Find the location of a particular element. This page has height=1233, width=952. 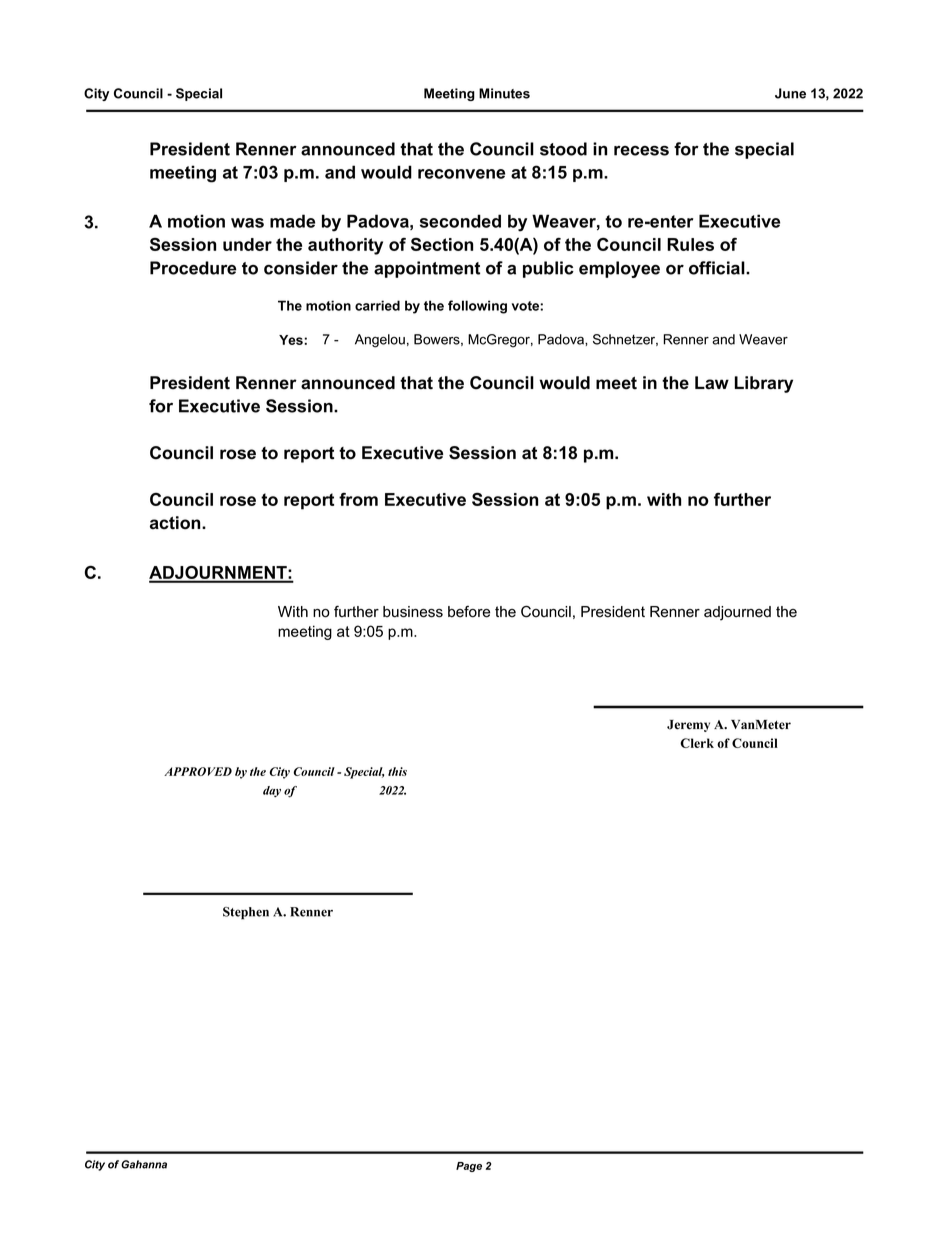

Minutes is located at coordinates (504, 93).
